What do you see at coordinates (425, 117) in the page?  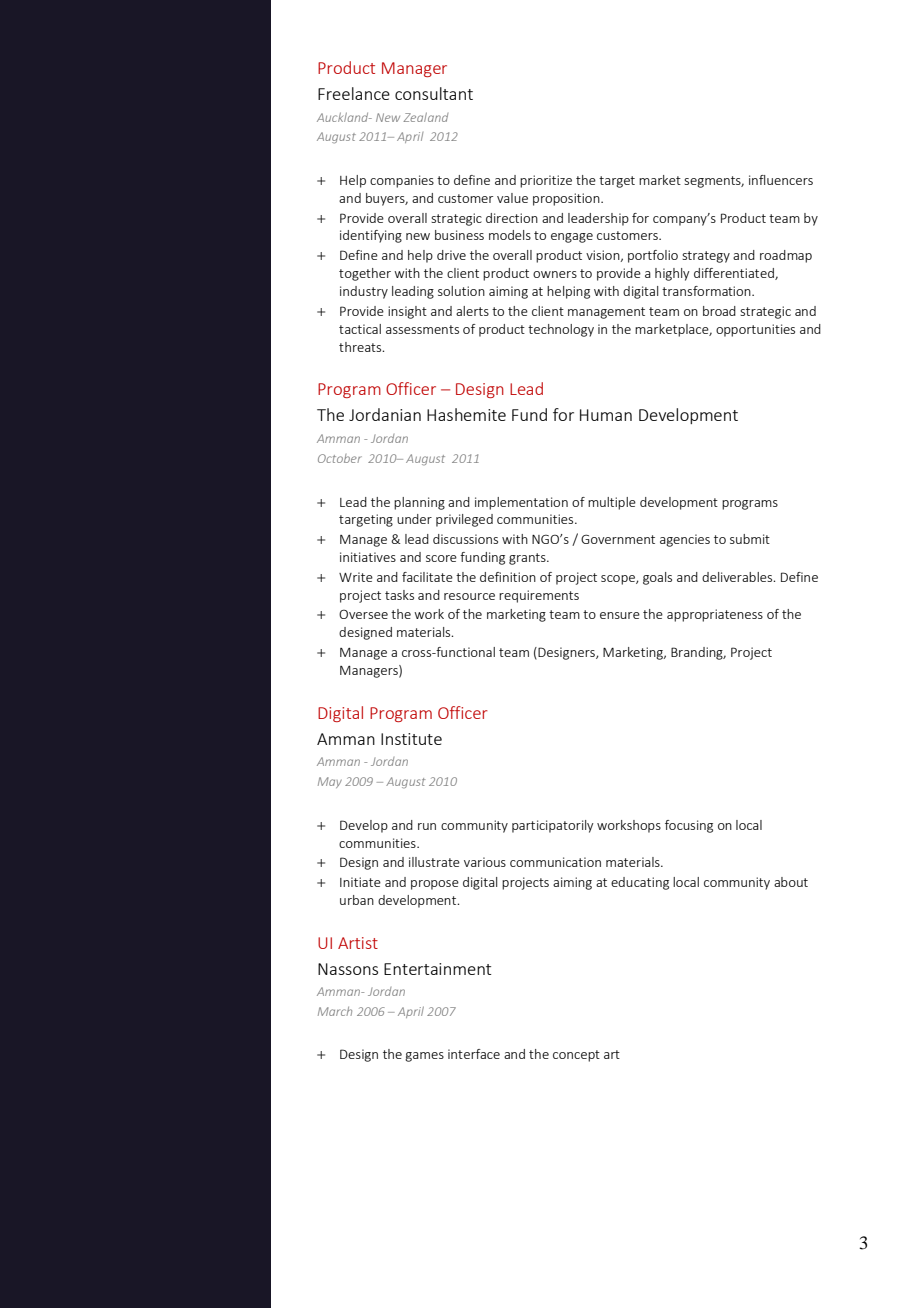 I see `Zealand` at bounding box center [425, 117].
